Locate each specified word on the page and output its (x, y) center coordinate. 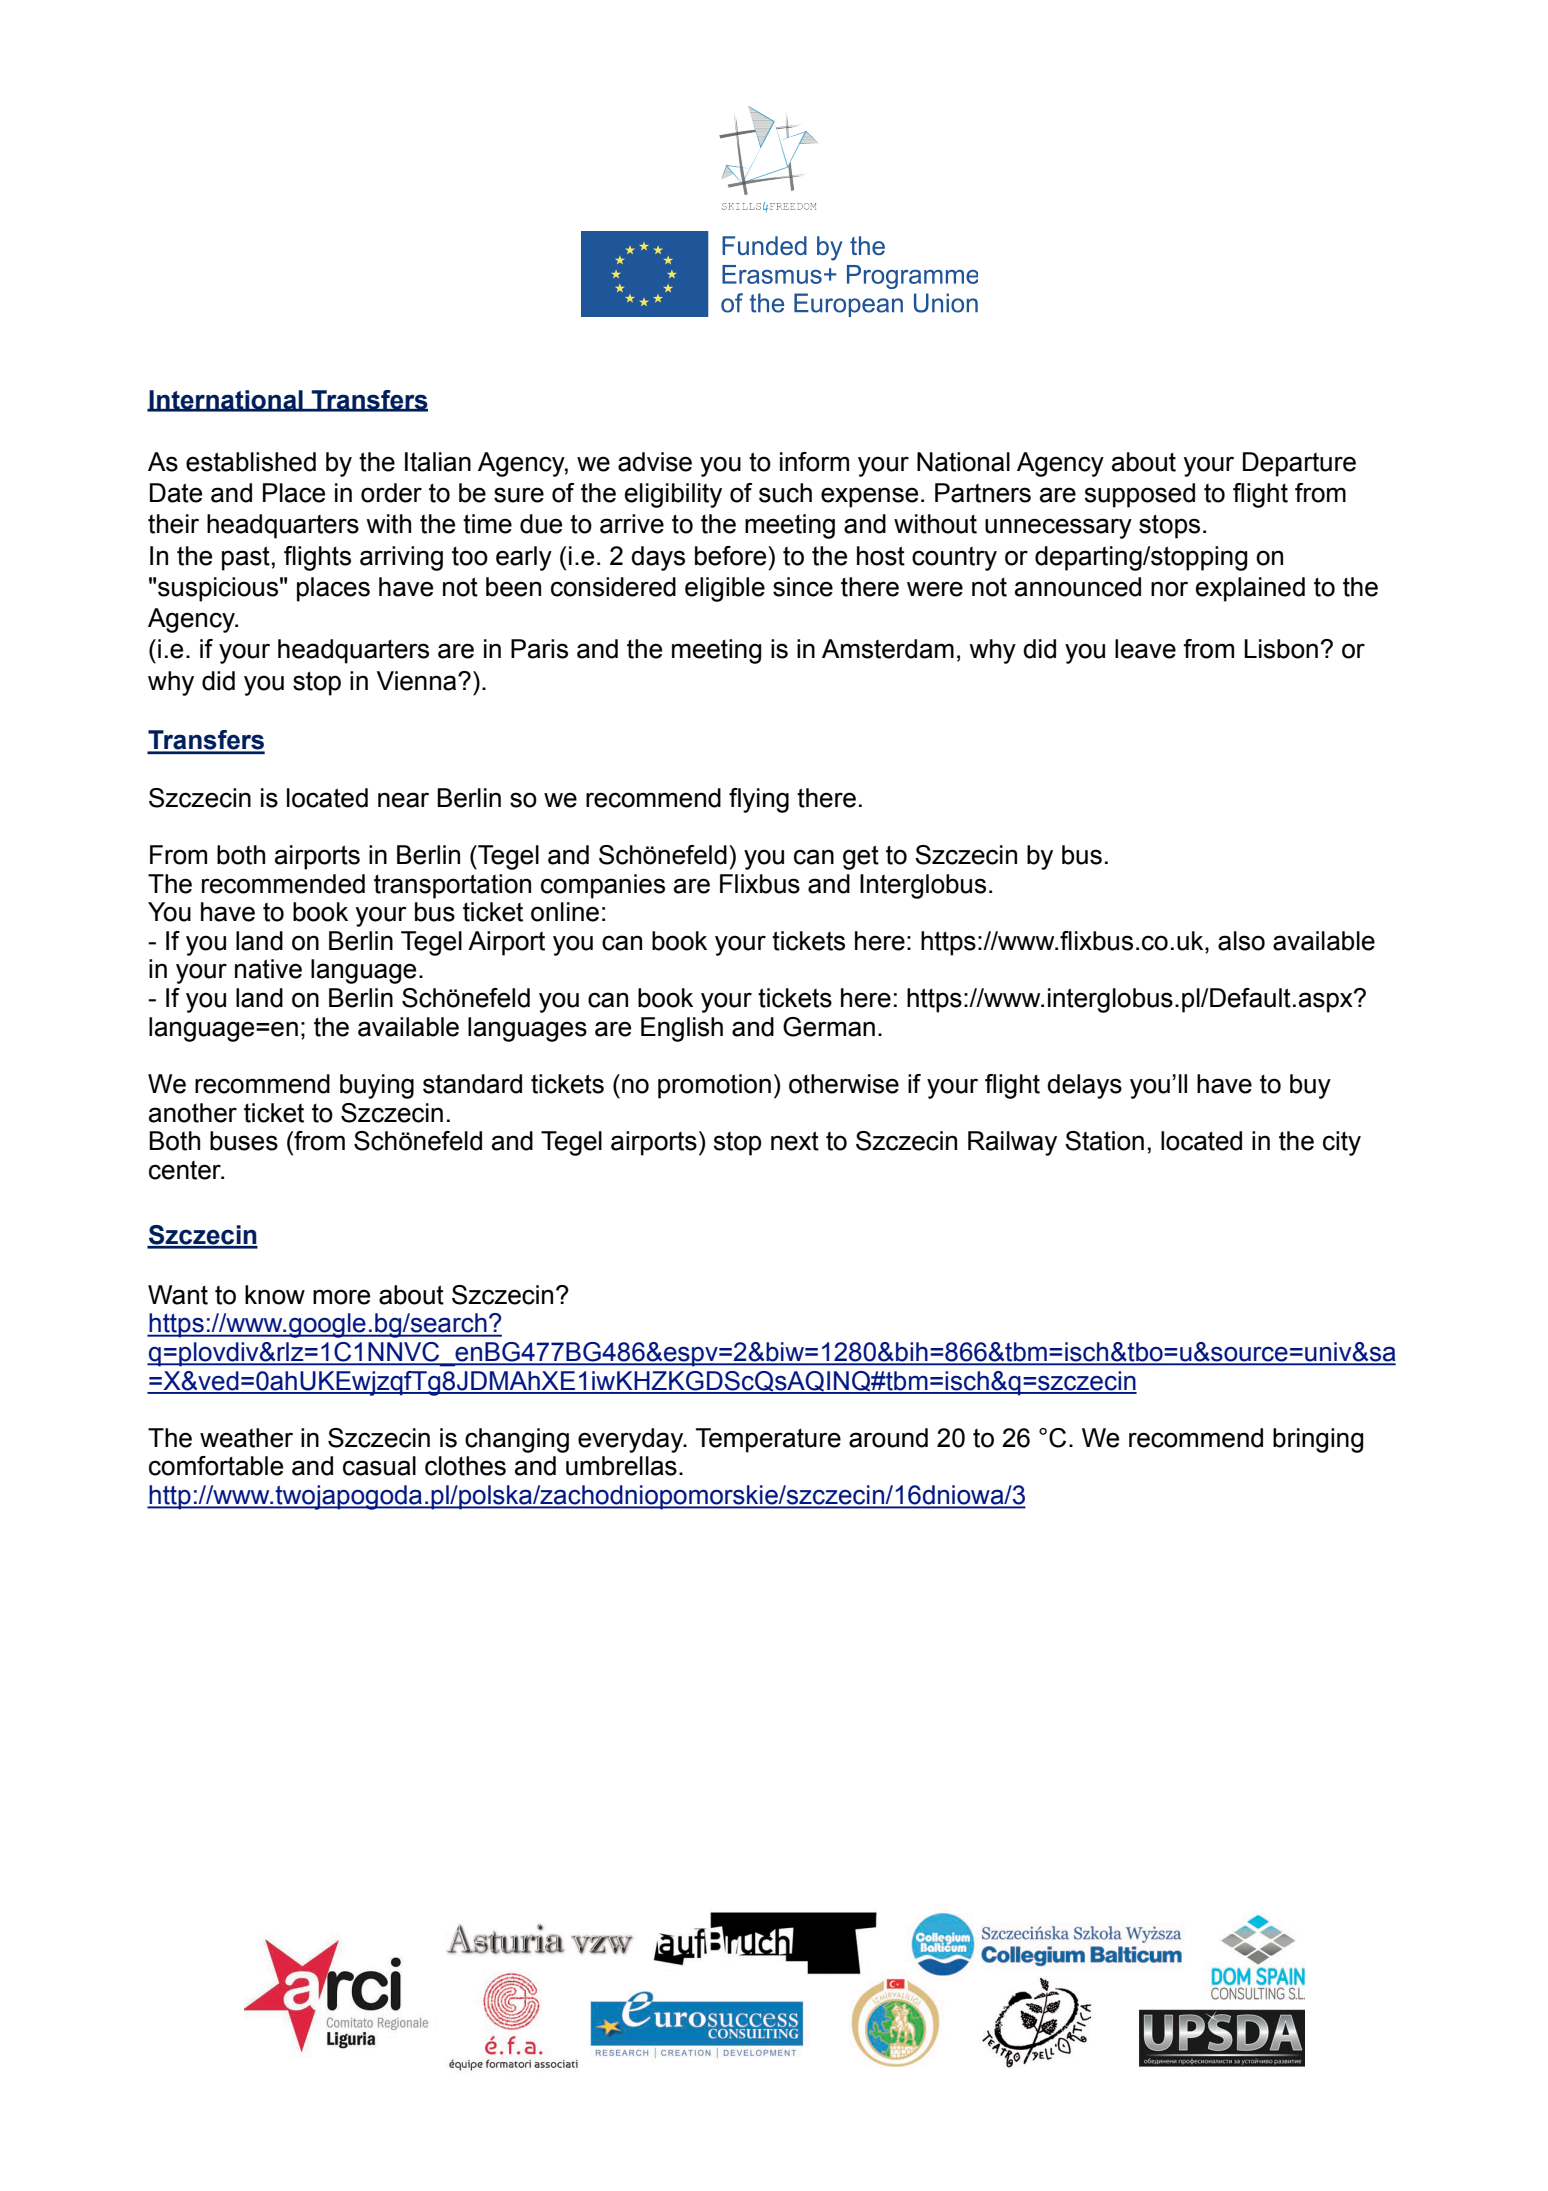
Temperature (768, 1440)
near (403, 800)
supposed (1139, 495)
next (795, 1141)
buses (244, 1141)
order (391, 493)
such (785, 493)
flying (759, 800)
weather (246, 1438)
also (1241, 941)
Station (1104, 1141)
